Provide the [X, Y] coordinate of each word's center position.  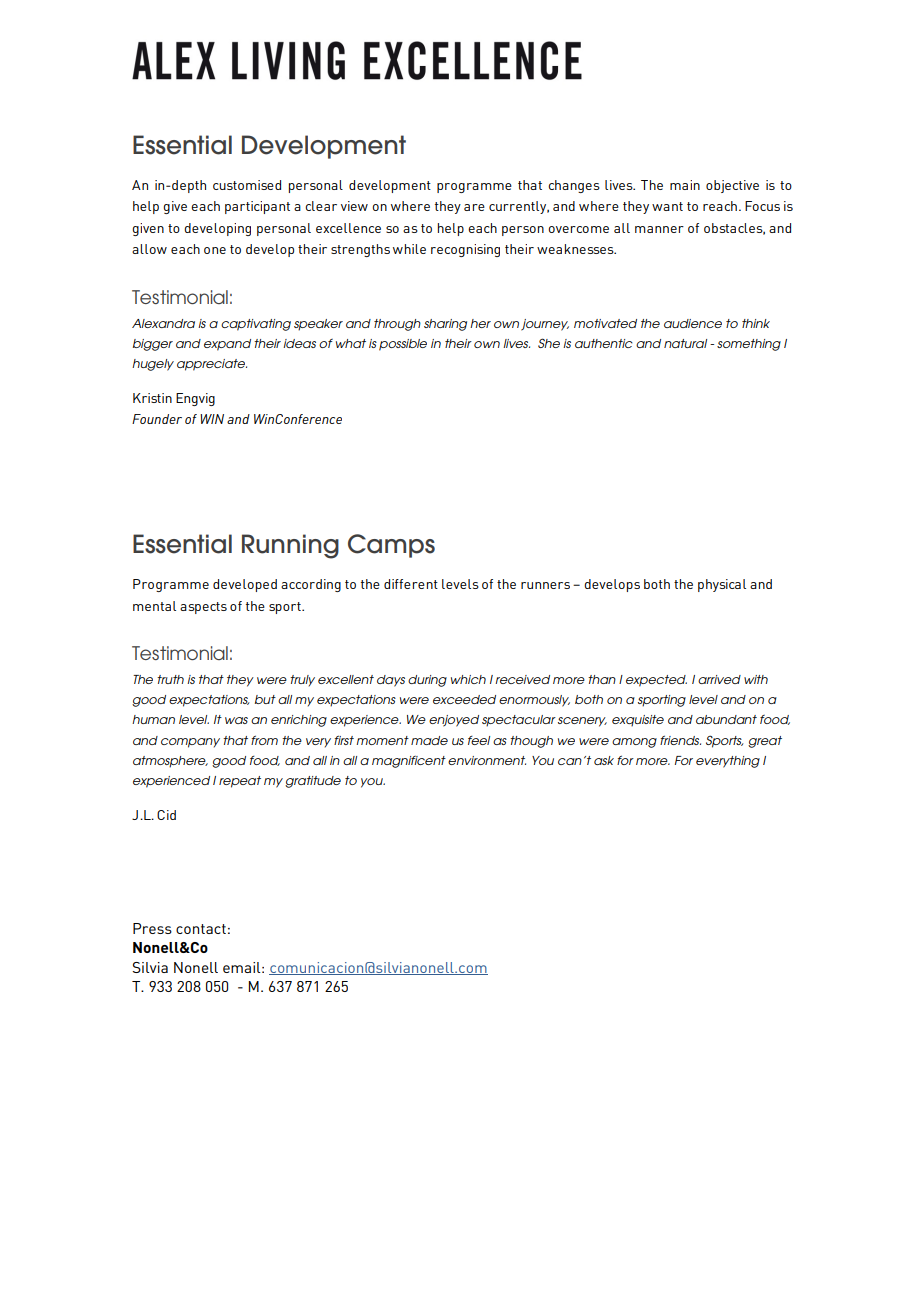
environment [487, 760]
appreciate [212, 365]
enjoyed [454, 721]
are [474, 207]
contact [201, 929]
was [236, 720]
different [411, 584]
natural [685, 343]
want [667, 206]
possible [403, 345]
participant [257, 207]
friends [680, 740]
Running [290, 546]
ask [604, 760]
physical [722, 585]
